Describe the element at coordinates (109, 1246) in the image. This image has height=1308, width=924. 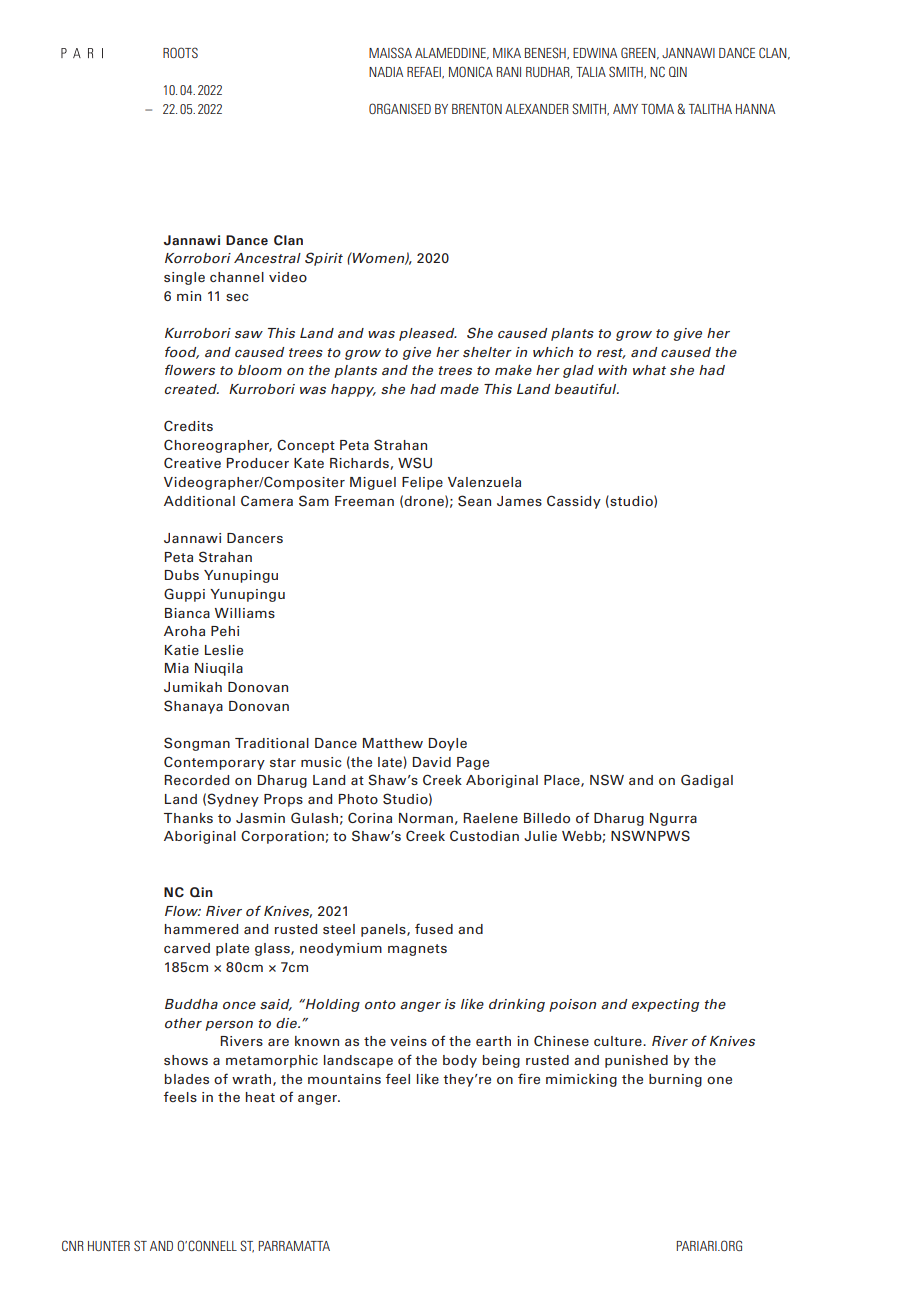
I see `HUNTER` at that location.
